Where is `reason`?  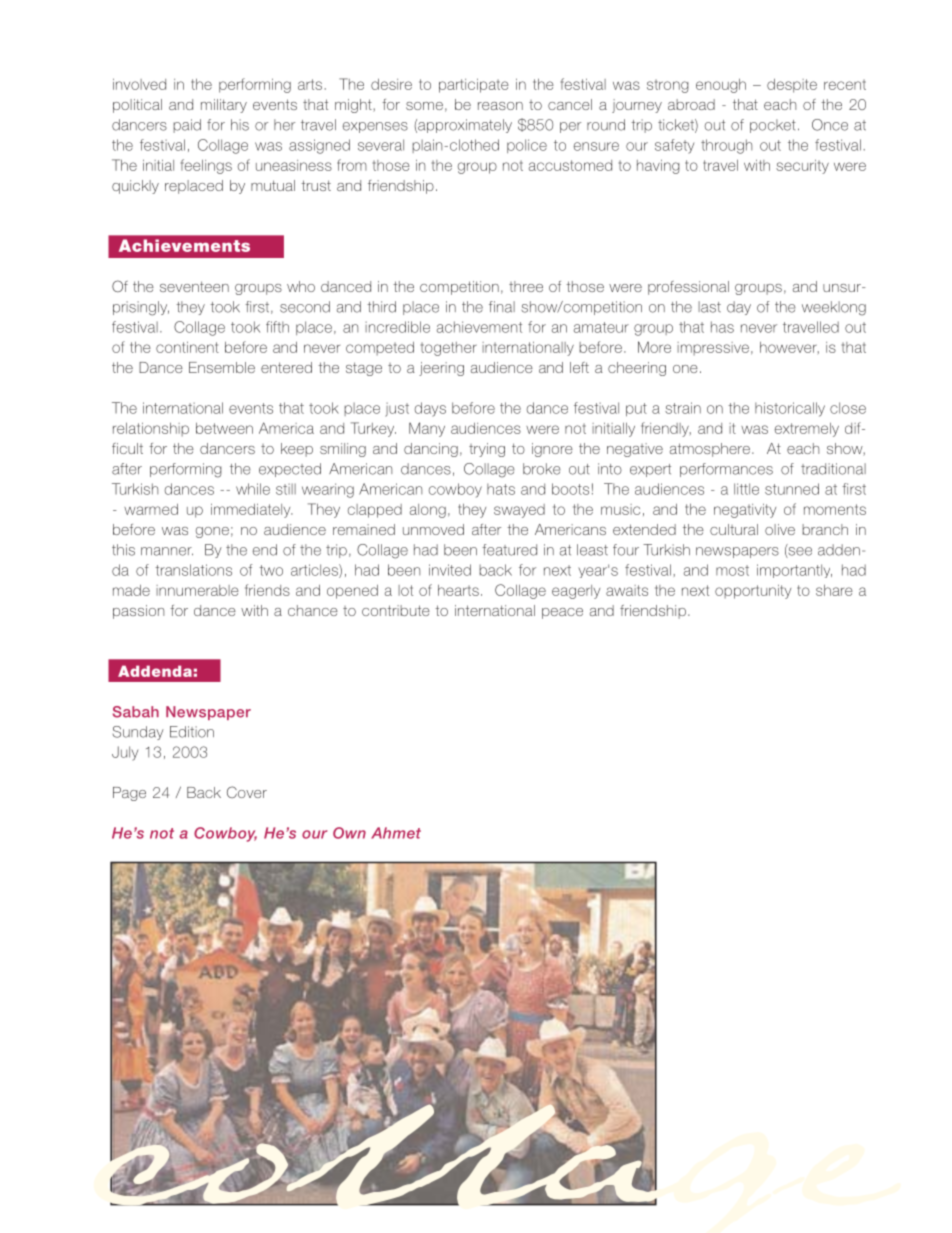 reason is located at coordinates (500, 106).
